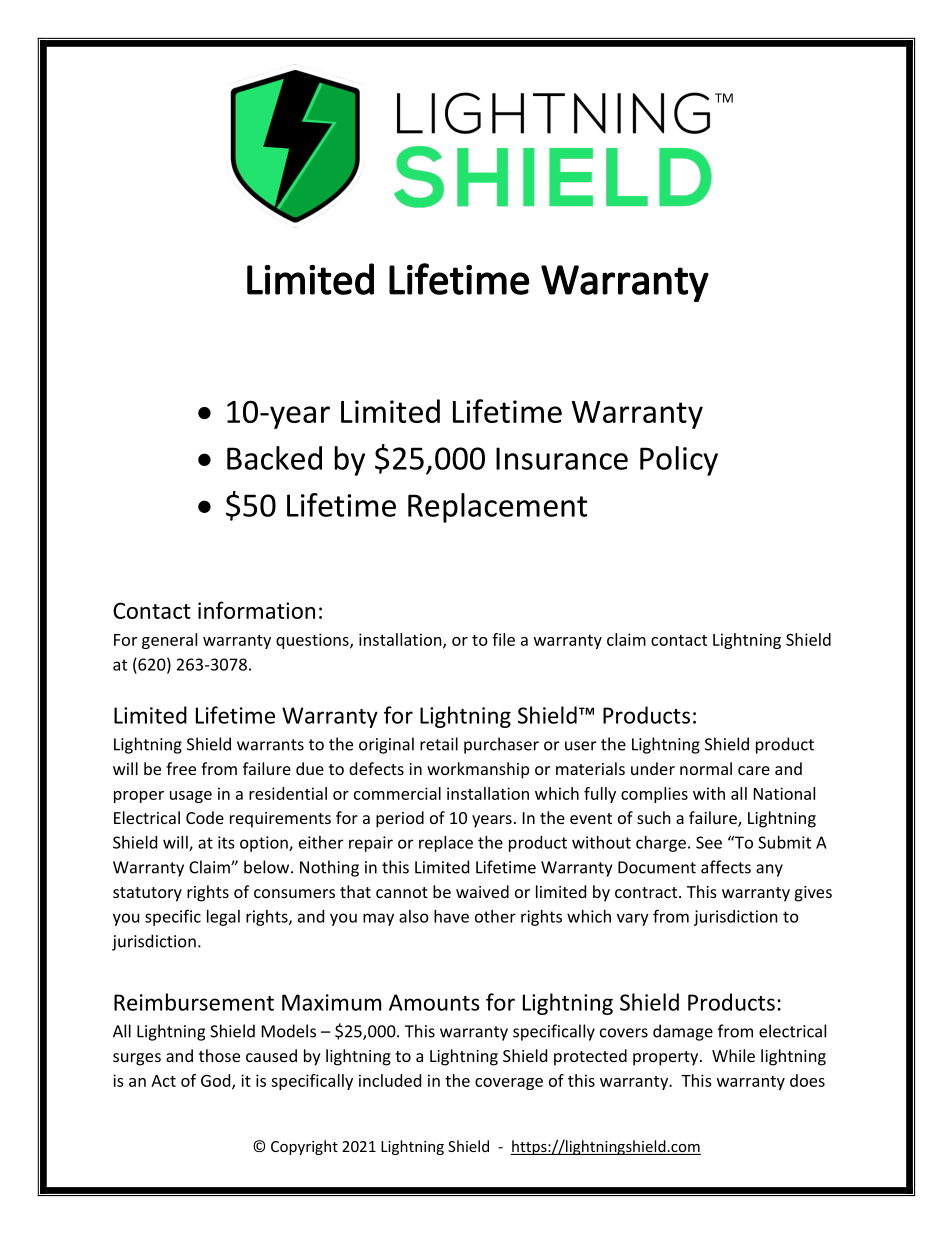  What do you see at coordinates (478, 770) in the document?
I see `workmanship` at bounding box center [478, 770].
